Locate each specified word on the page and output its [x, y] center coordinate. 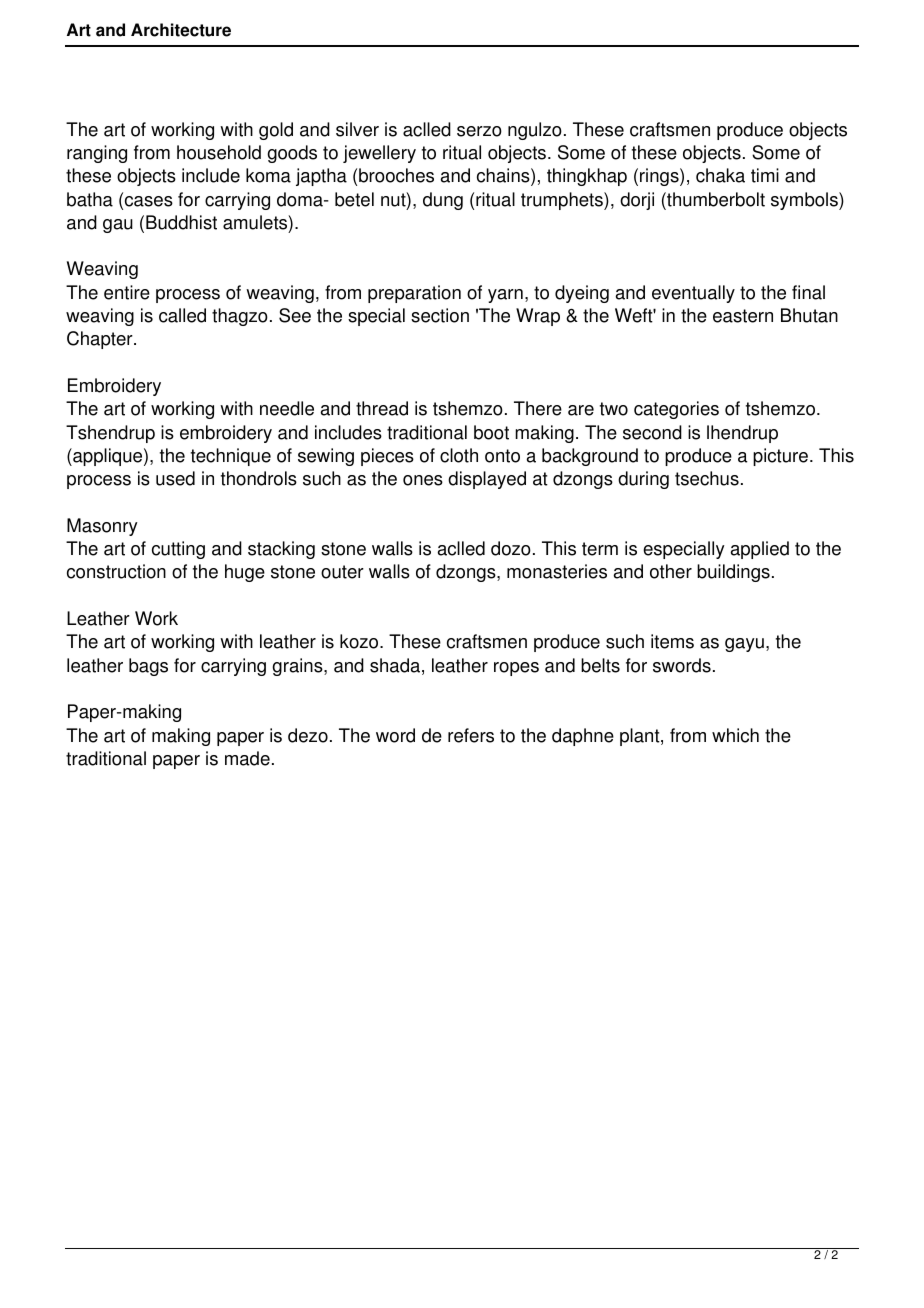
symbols [805, 201]
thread [382, 408]
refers [471, 735]
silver [357, 129]
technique [231, 457]
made [247, 758]
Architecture [181, 30]
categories [676, 410]
